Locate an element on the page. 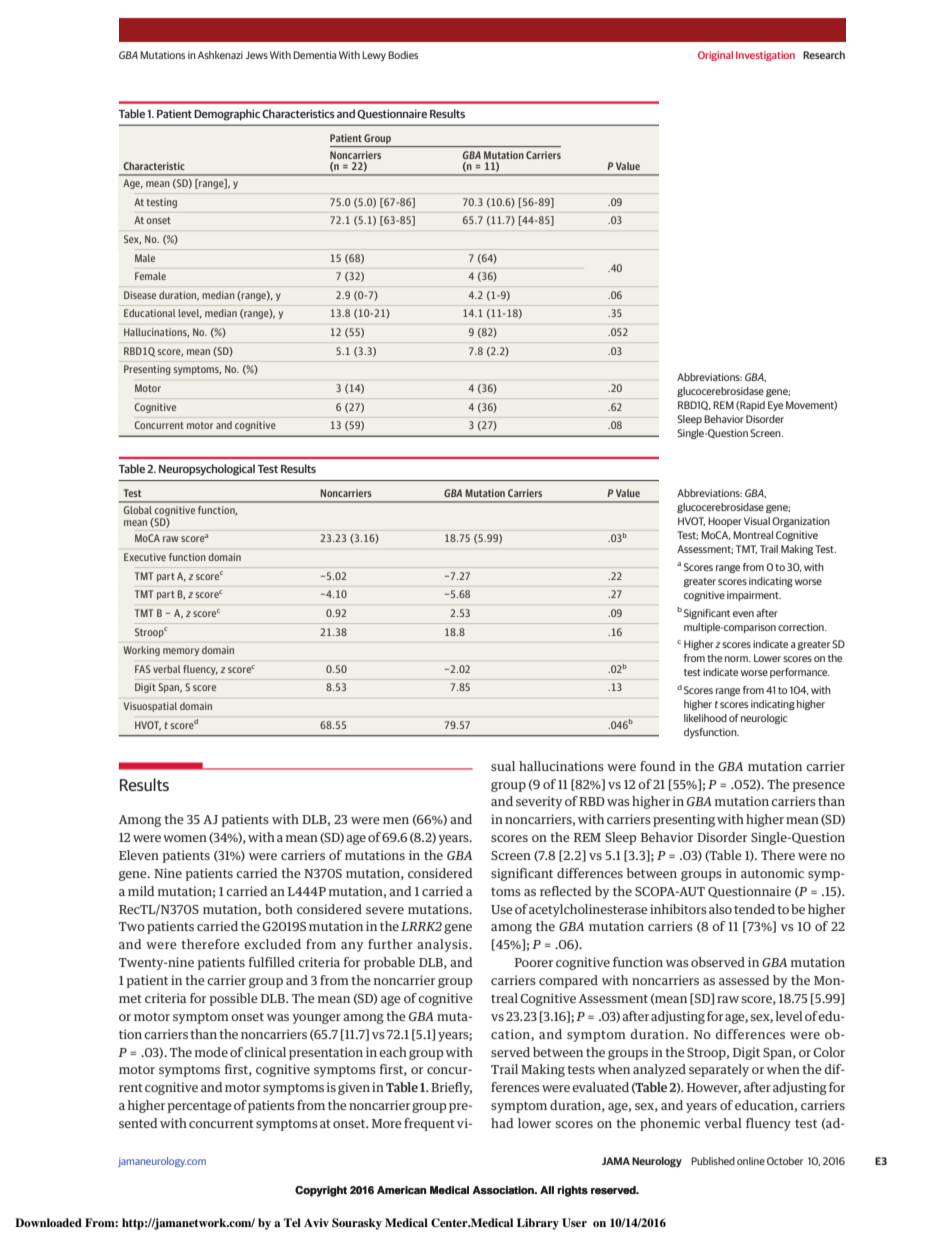 The height and width of the image is (1233, 952). Downloaded is located at coordinates (48, 1222).
